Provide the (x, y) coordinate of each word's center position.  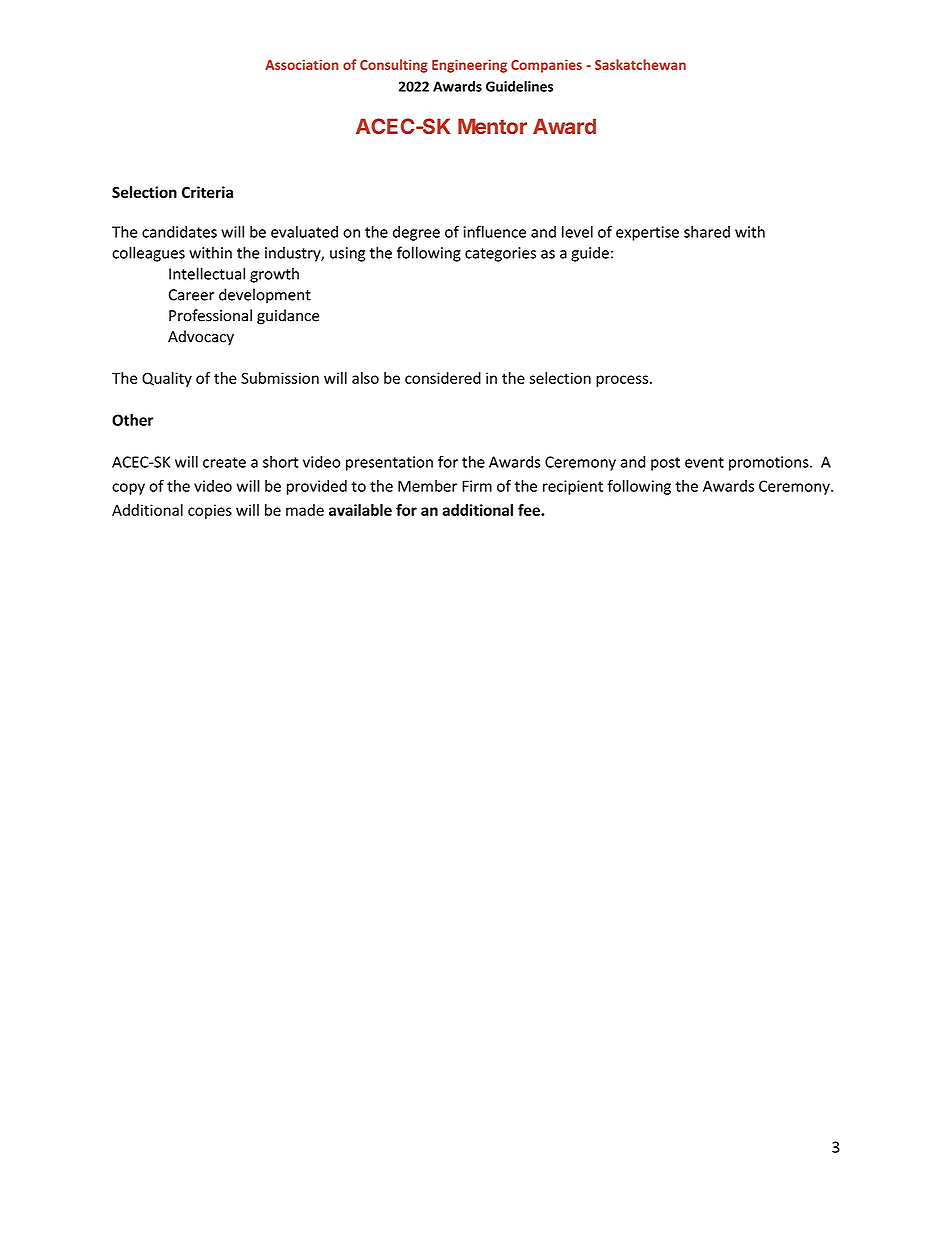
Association (302, 64)
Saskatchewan (640, 64)
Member (427, 486)
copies (210, 511)
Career (191, 295)
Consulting (394, 66)
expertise (647, 233)
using (347, 254)
